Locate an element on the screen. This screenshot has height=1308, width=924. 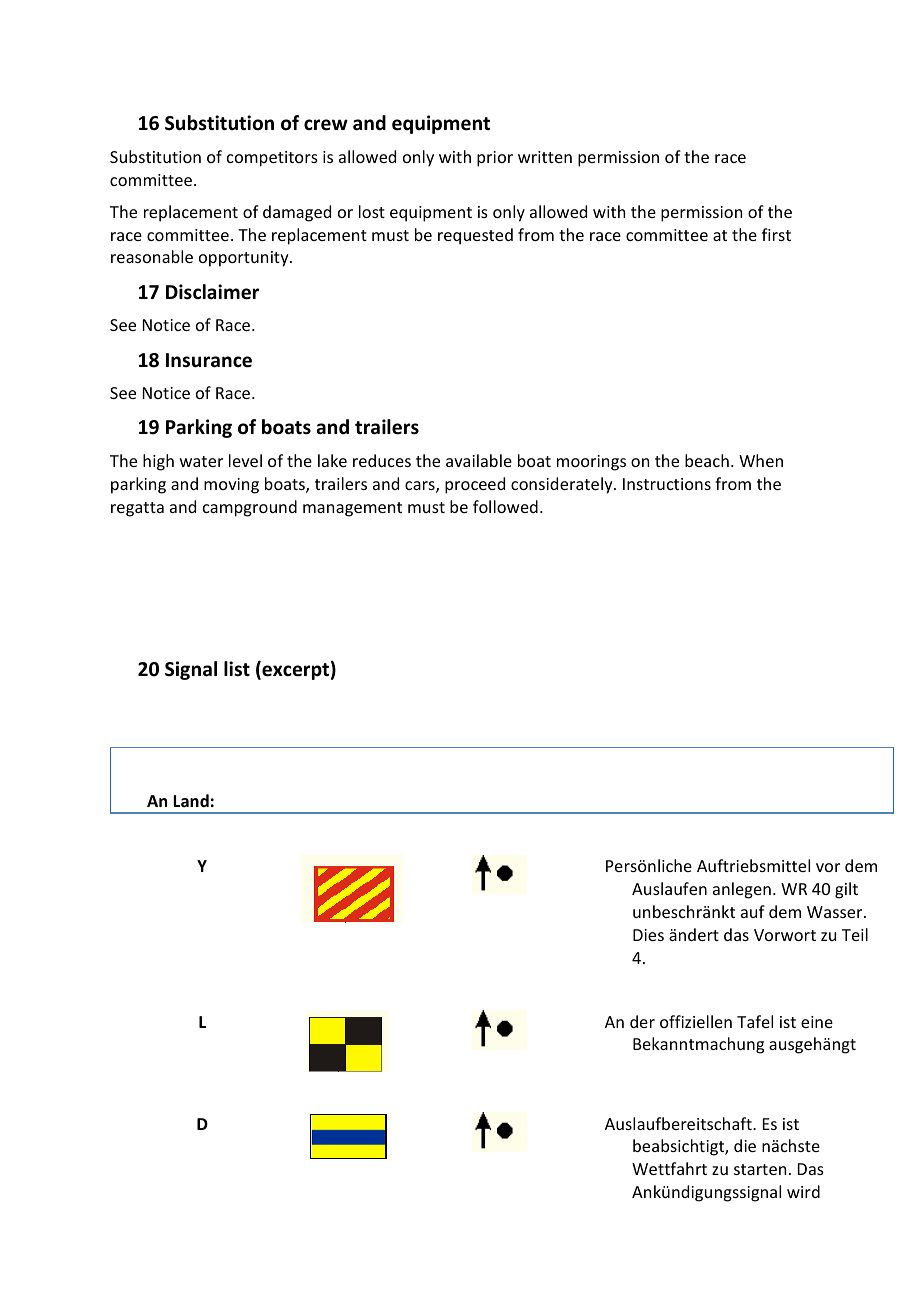
prior is located at coordinates (495, 159).
